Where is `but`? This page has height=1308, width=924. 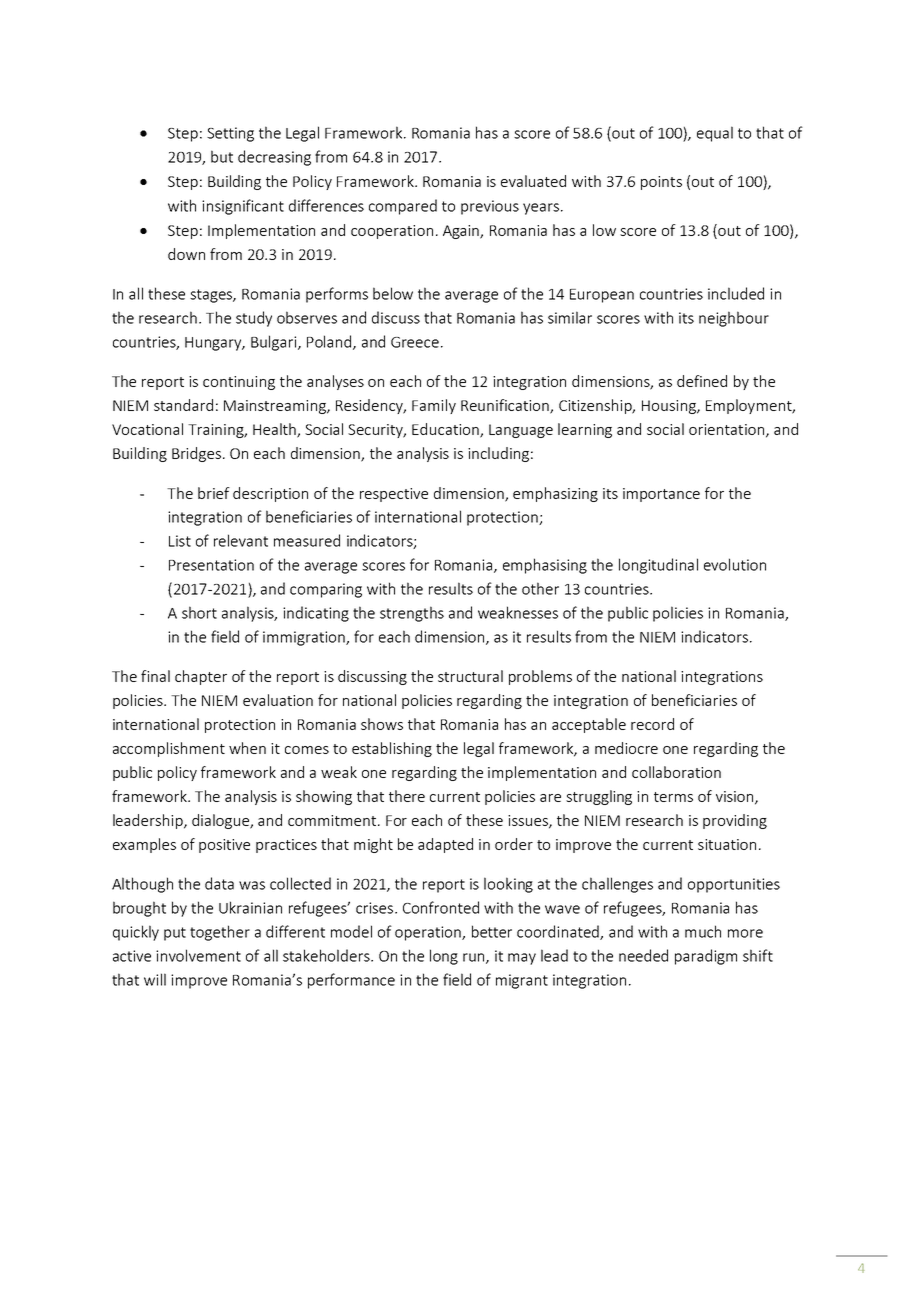 but is located at coordinates (222, 156).
